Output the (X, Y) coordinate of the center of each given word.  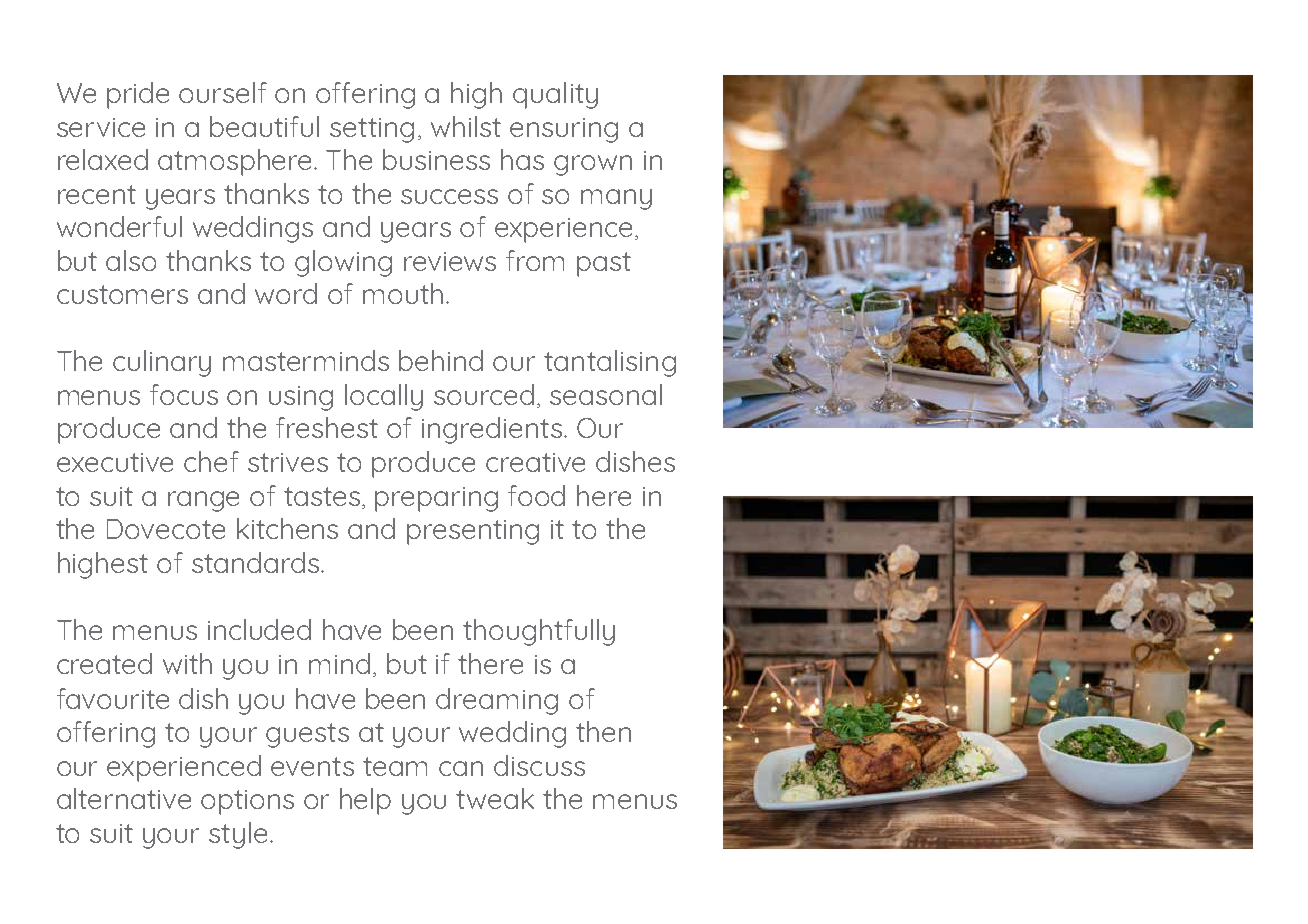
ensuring (564, 130)
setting (372, 130)
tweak (495, 798)
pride (138, 95)
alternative (124, 798)
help (365, 801)
